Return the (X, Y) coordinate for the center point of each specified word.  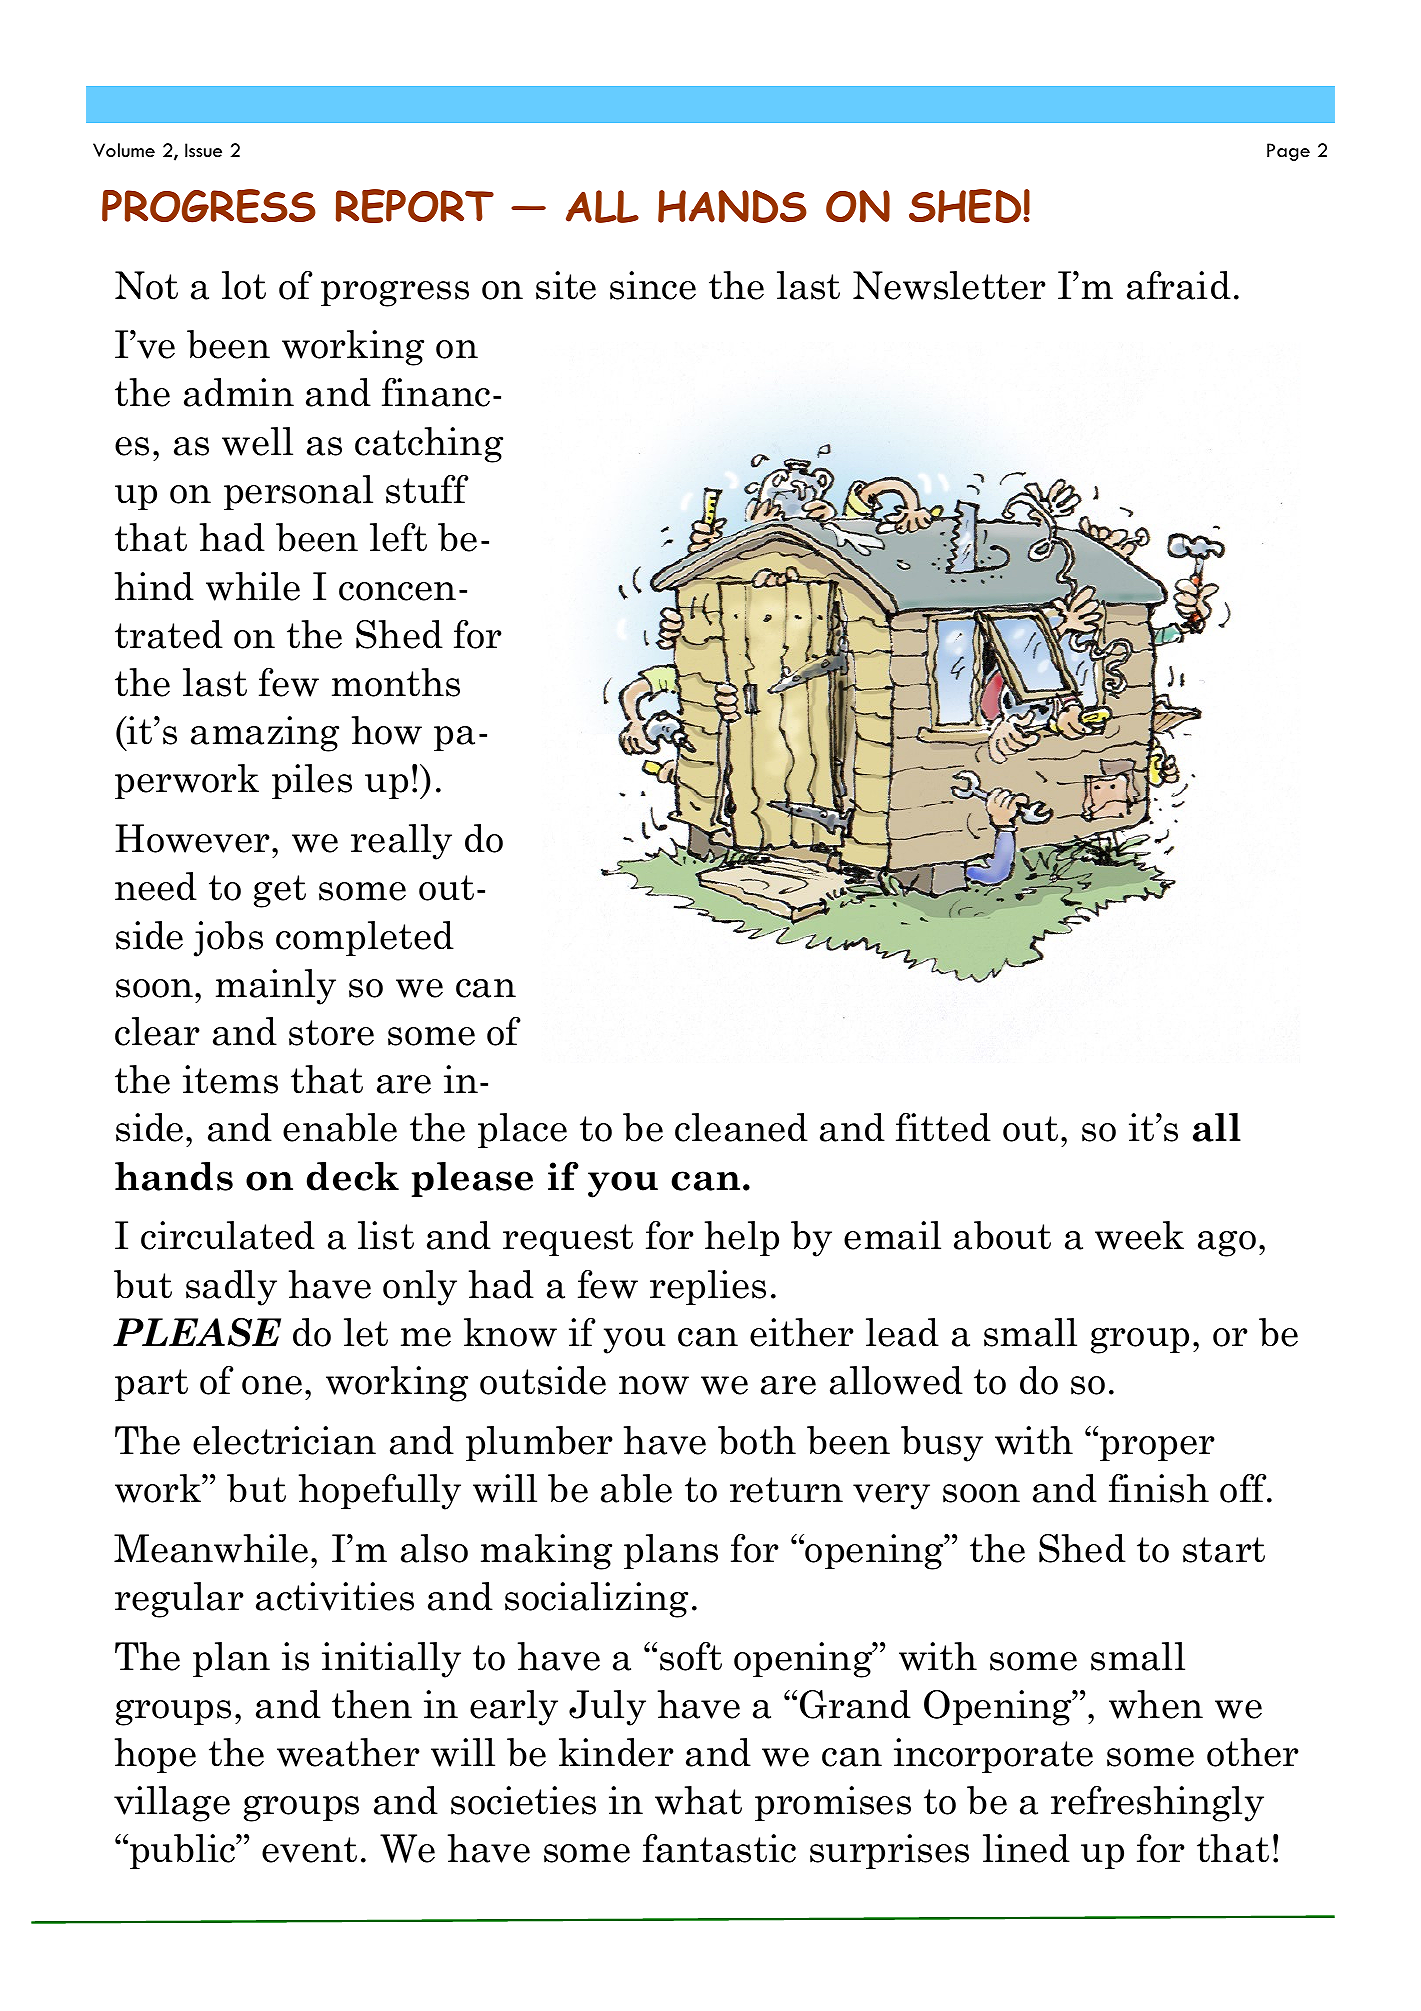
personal (298, 492)
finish (1159, 1488)
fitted (943, 1127)
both (757, 1440)
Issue (203, 150)
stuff (427, 489)
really (401, 842)
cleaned (741, 1127)
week (1139, 1235)
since (653, 285)
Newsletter (949, 285)
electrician (284, 1440)
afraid (1179, 285)
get (280, 891)
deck (353, 1176)
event (309, 1850)
